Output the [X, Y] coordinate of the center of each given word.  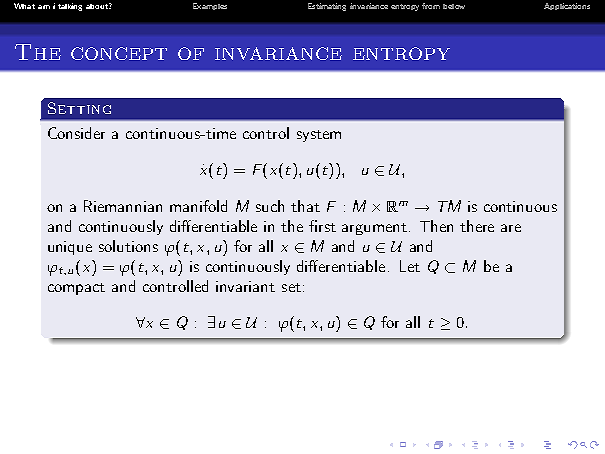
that [305, 206]
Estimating [327, 7]
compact [76, 289]
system [319, 136]
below [454, 6]
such [270, 206]
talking [70, 7]
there [477, 226]
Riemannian [123, 206]
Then [436, 226]
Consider [76, 133]
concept [119, 53]
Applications [567, 6]
